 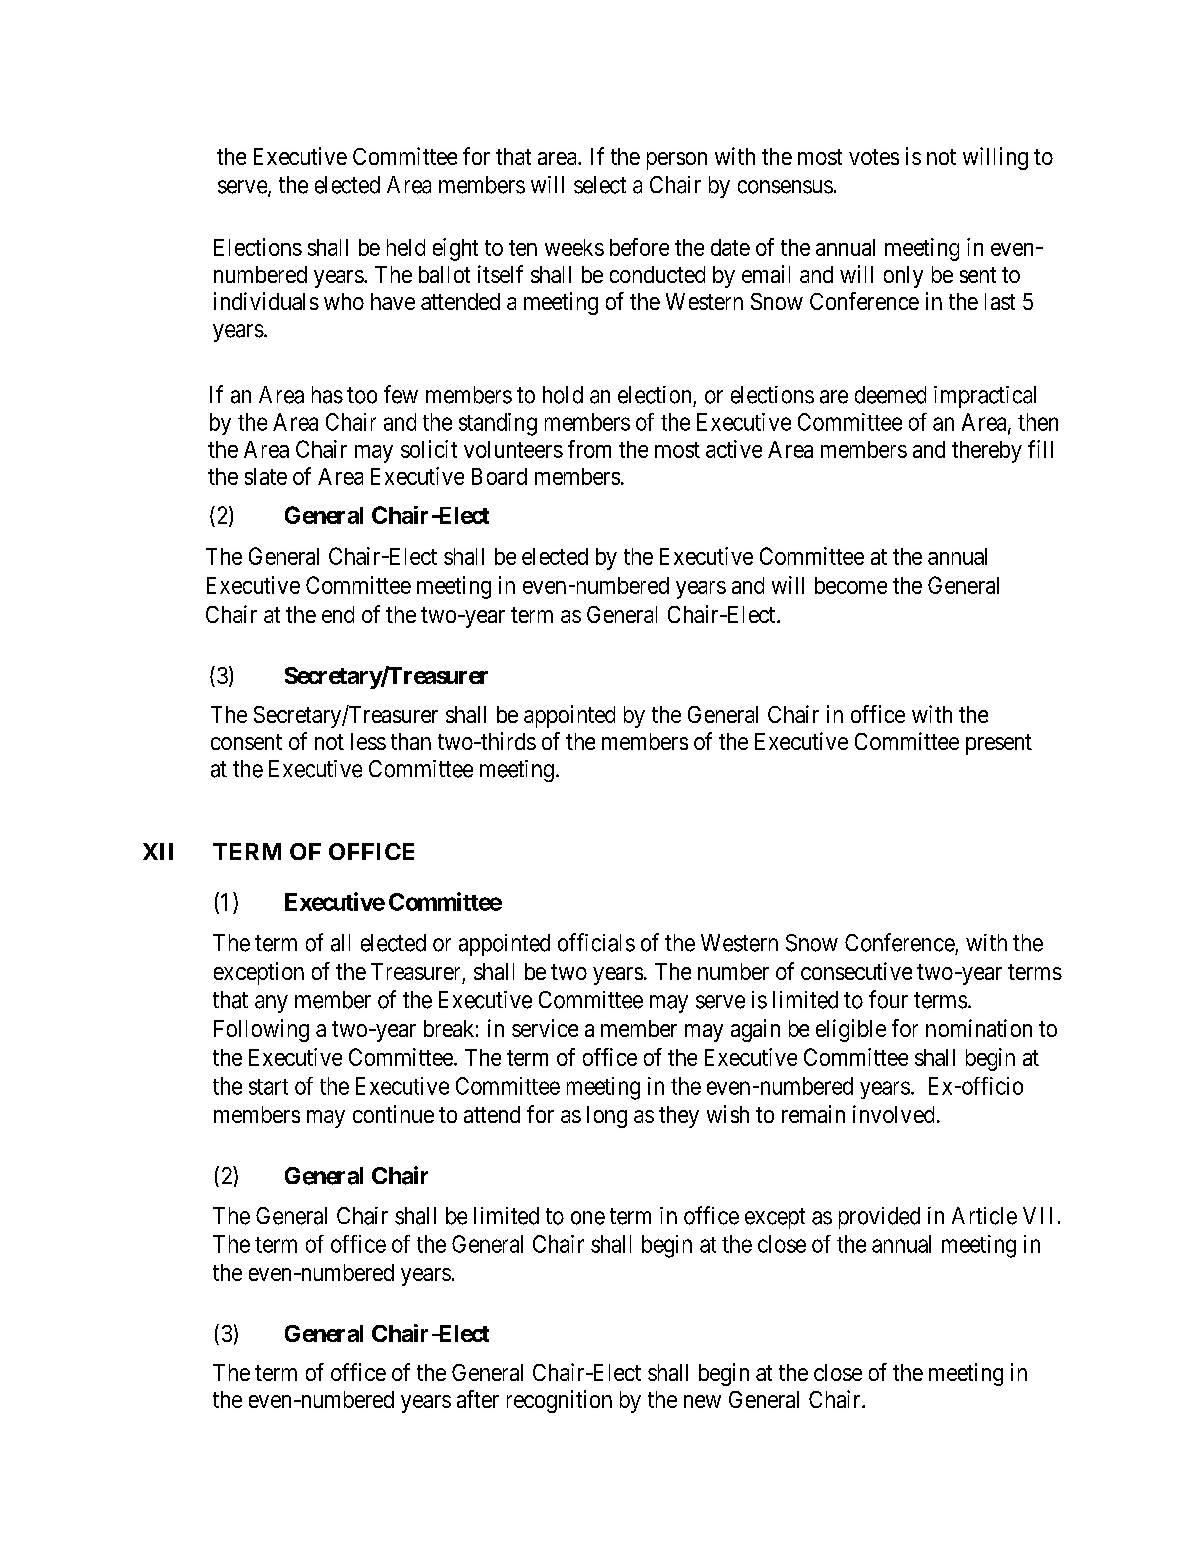 I want to click on individuals, so click(x=266, y=301).
